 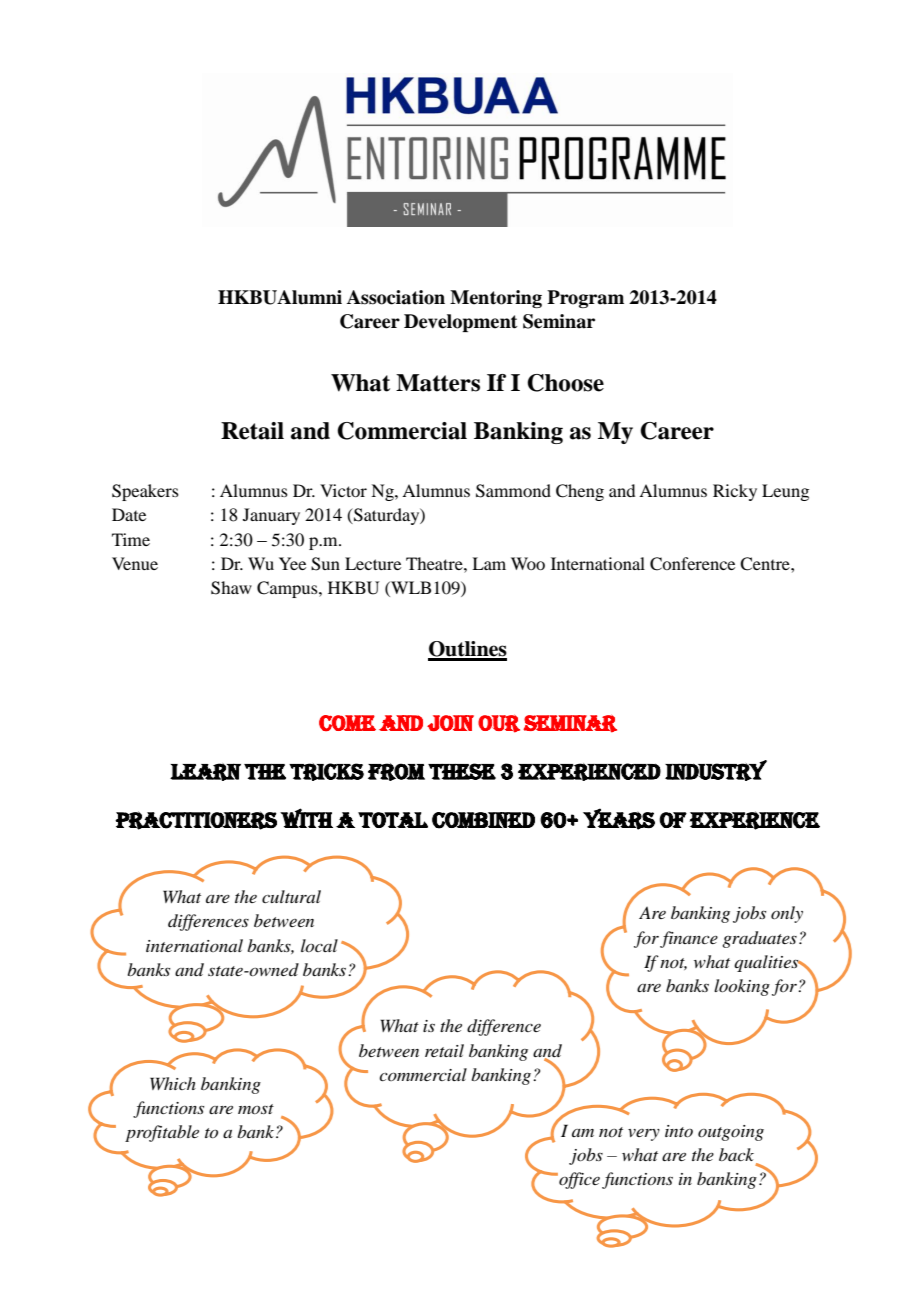 I want to click on local, so click(x=319, y=945).
